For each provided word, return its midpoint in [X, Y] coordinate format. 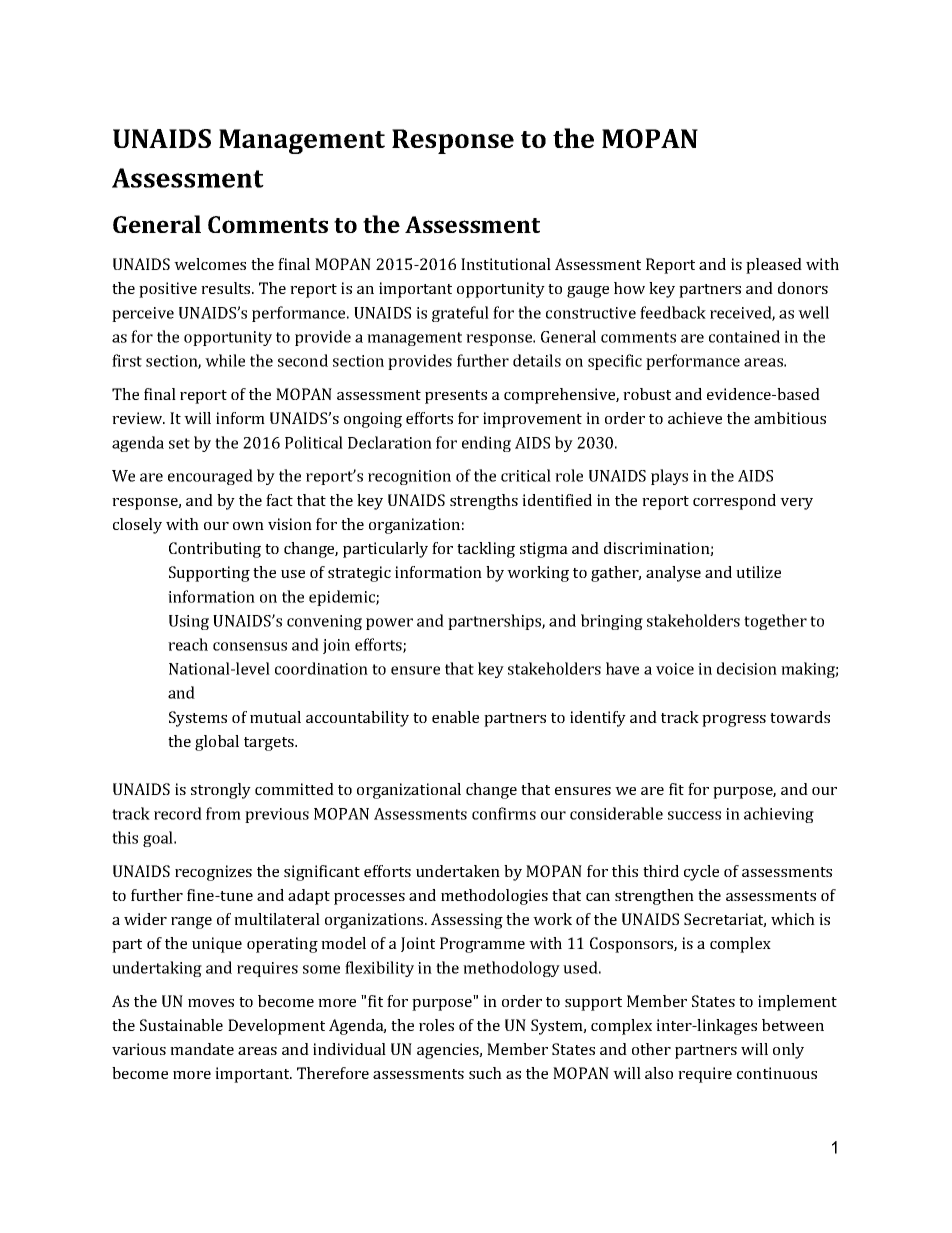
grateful [460, 314]
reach [188, 644]
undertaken [458, 871]
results [227, 288]
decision [747, 668]
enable [455, 717]
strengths [484, 502]
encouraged [210, 477]
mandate [202, 1049]
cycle [701, 873]
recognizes [213, 873]
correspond [734, 502]
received [741, 313]
